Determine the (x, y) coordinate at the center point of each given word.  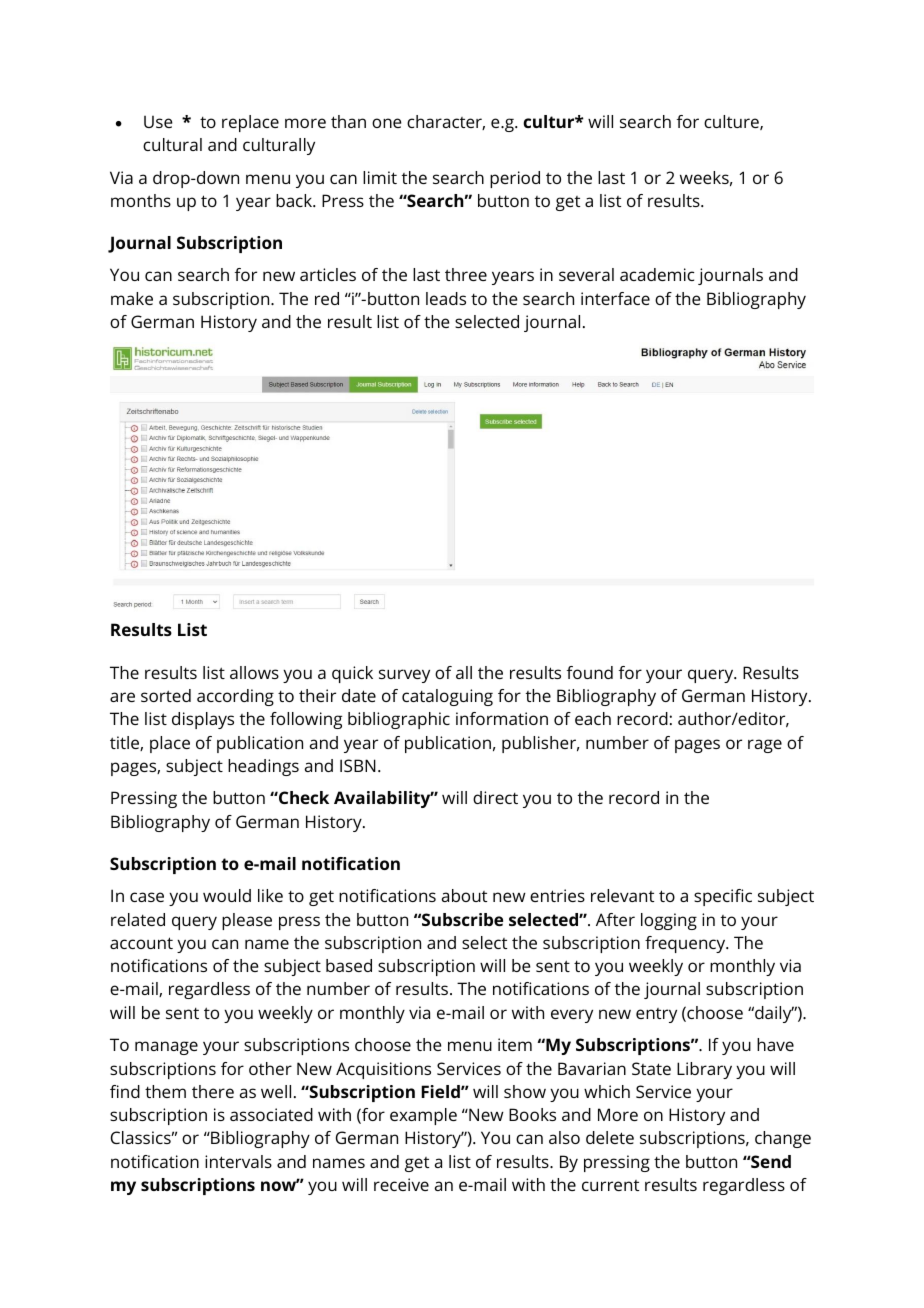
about (464, 895)
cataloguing (447, 697)
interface (615, 298)
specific (723, 897)
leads (446, 298)
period (515, 179)
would (227, 895)
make (132, 298)
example (423, 1116)
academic (657, 274)
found (590, 672)
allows (254, 672)
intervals (238, 1161)
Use (158, 122)
